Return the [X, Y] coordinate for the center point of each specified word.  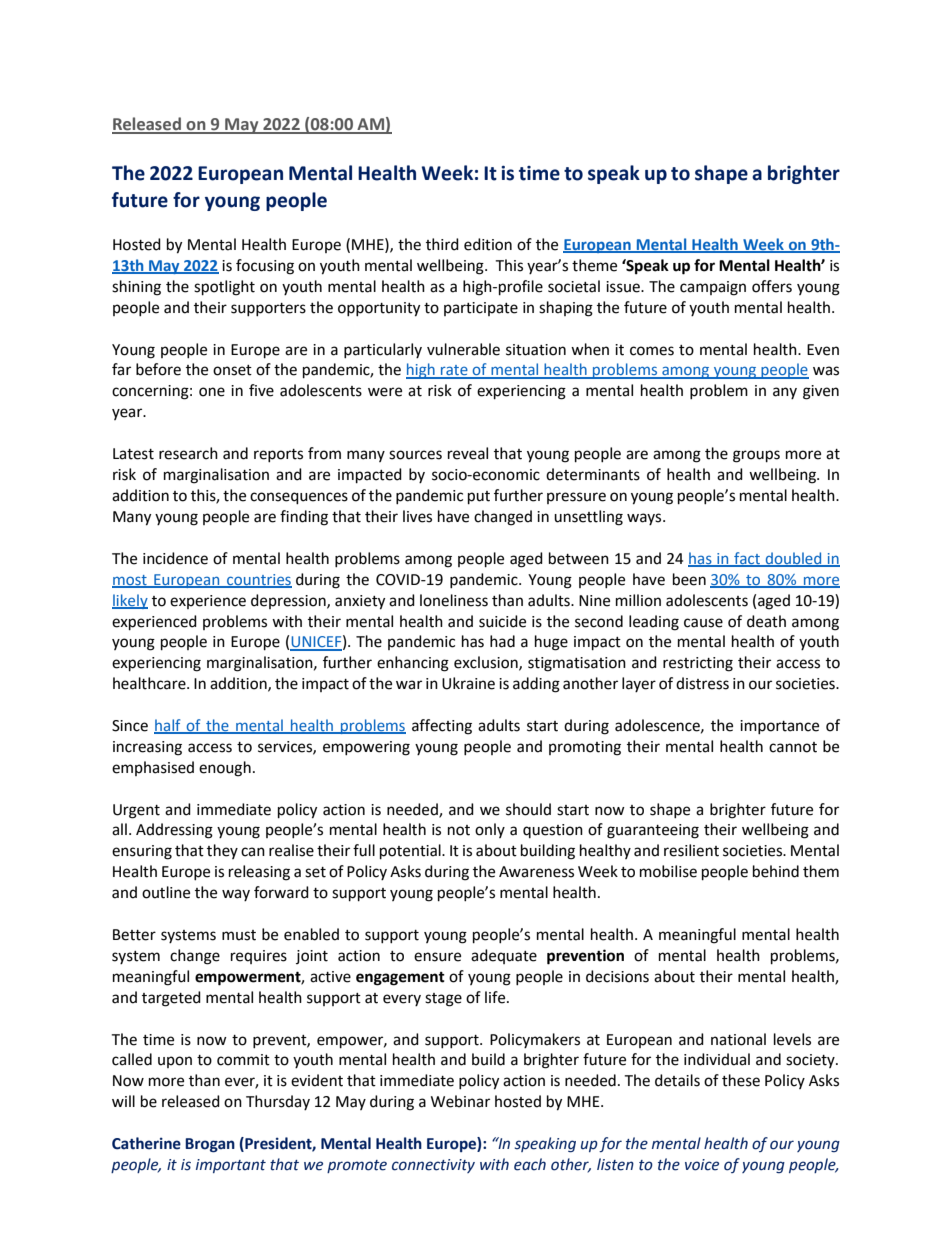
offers [772, 286]
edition [488, 244]
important [231, 1166]
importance [779, 727]
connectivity [433, 1166]
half [168, 726]
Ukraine [468, 683]
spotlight [224, 288]
